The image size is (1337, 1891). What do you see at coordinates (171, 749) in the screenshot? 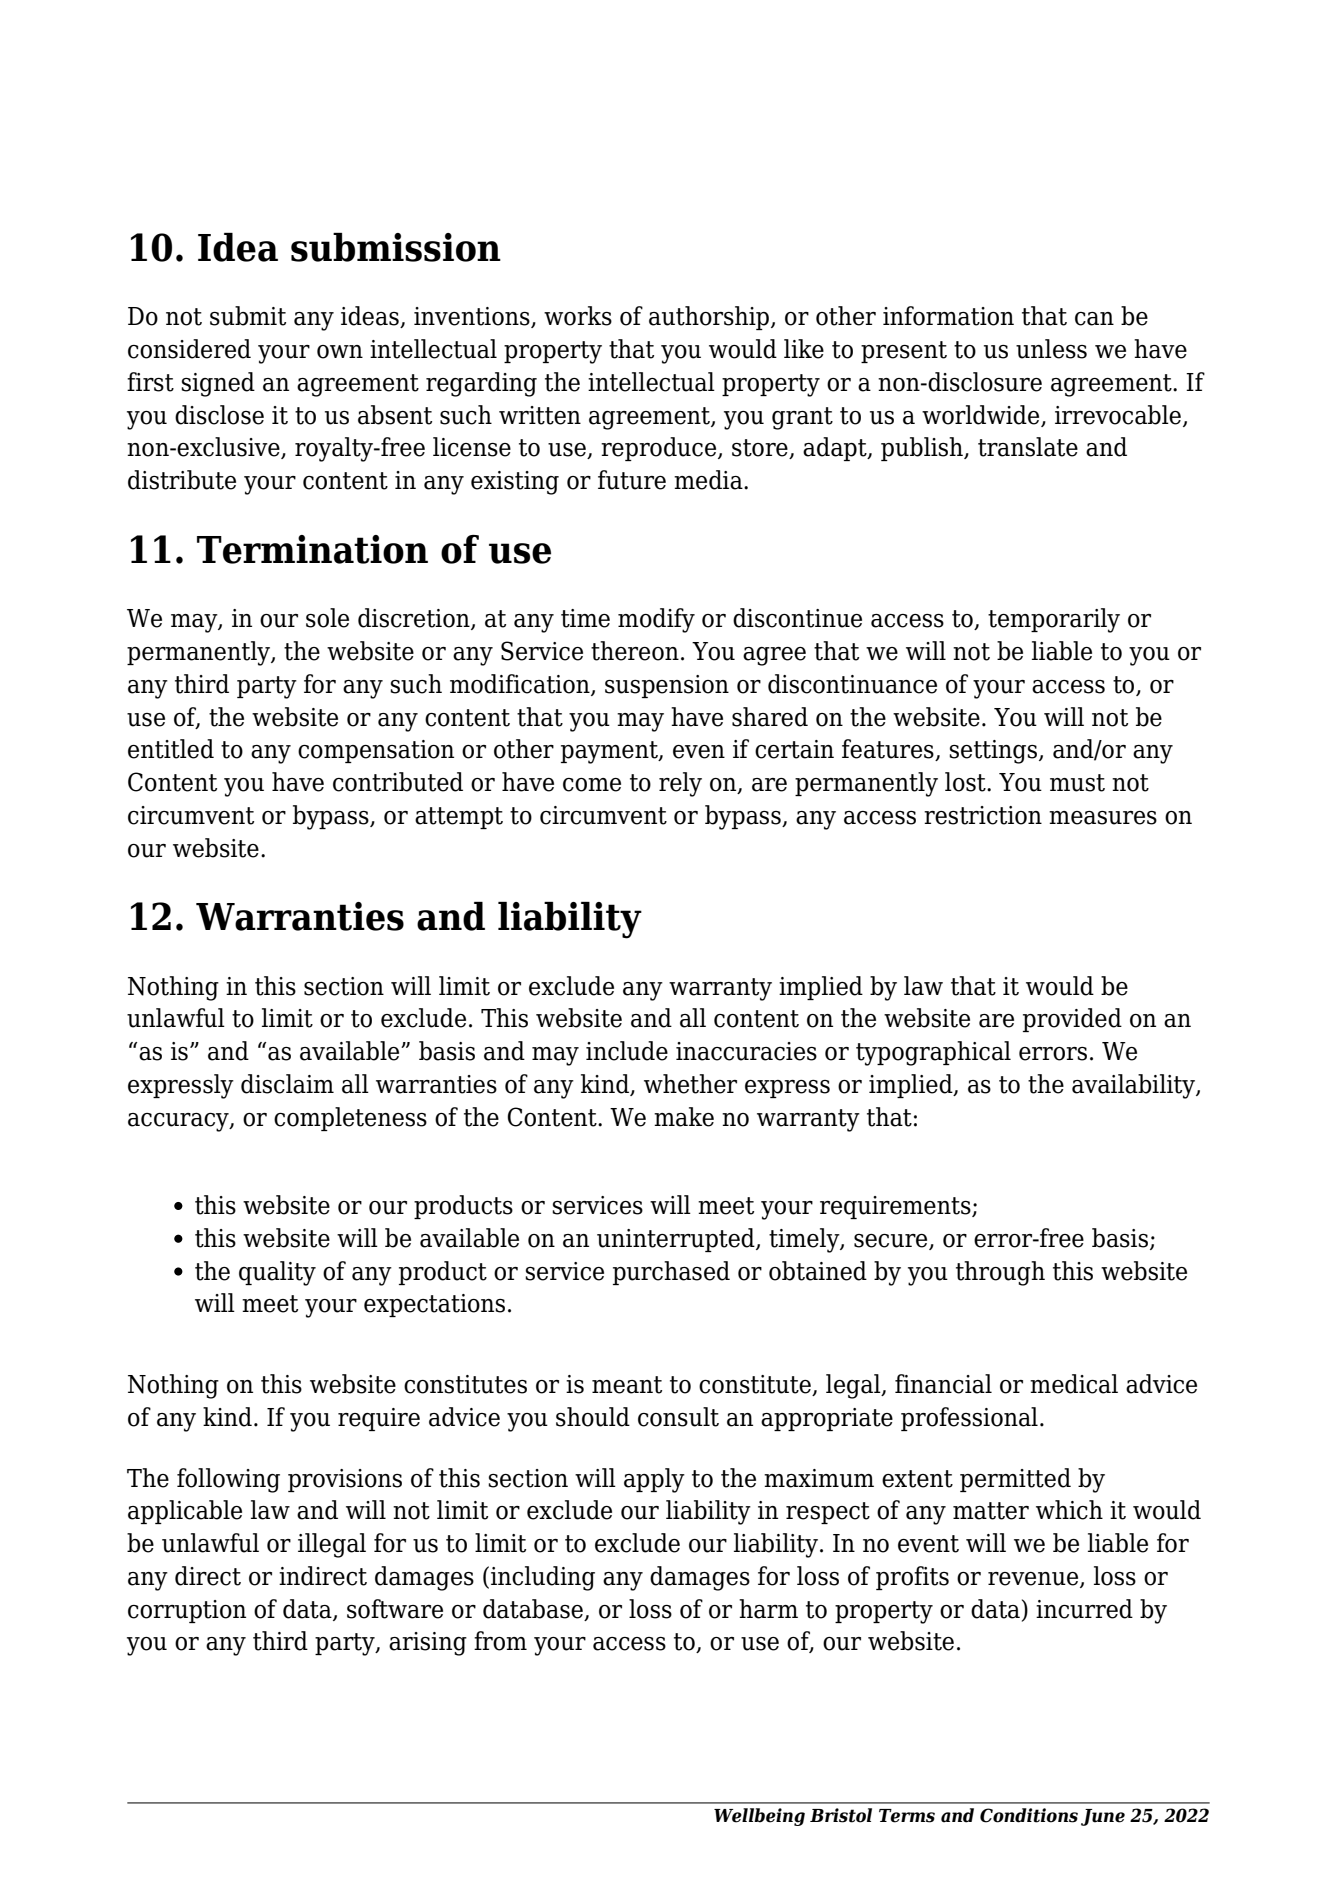
I see `entitled` at bounding box center [171, 749].
